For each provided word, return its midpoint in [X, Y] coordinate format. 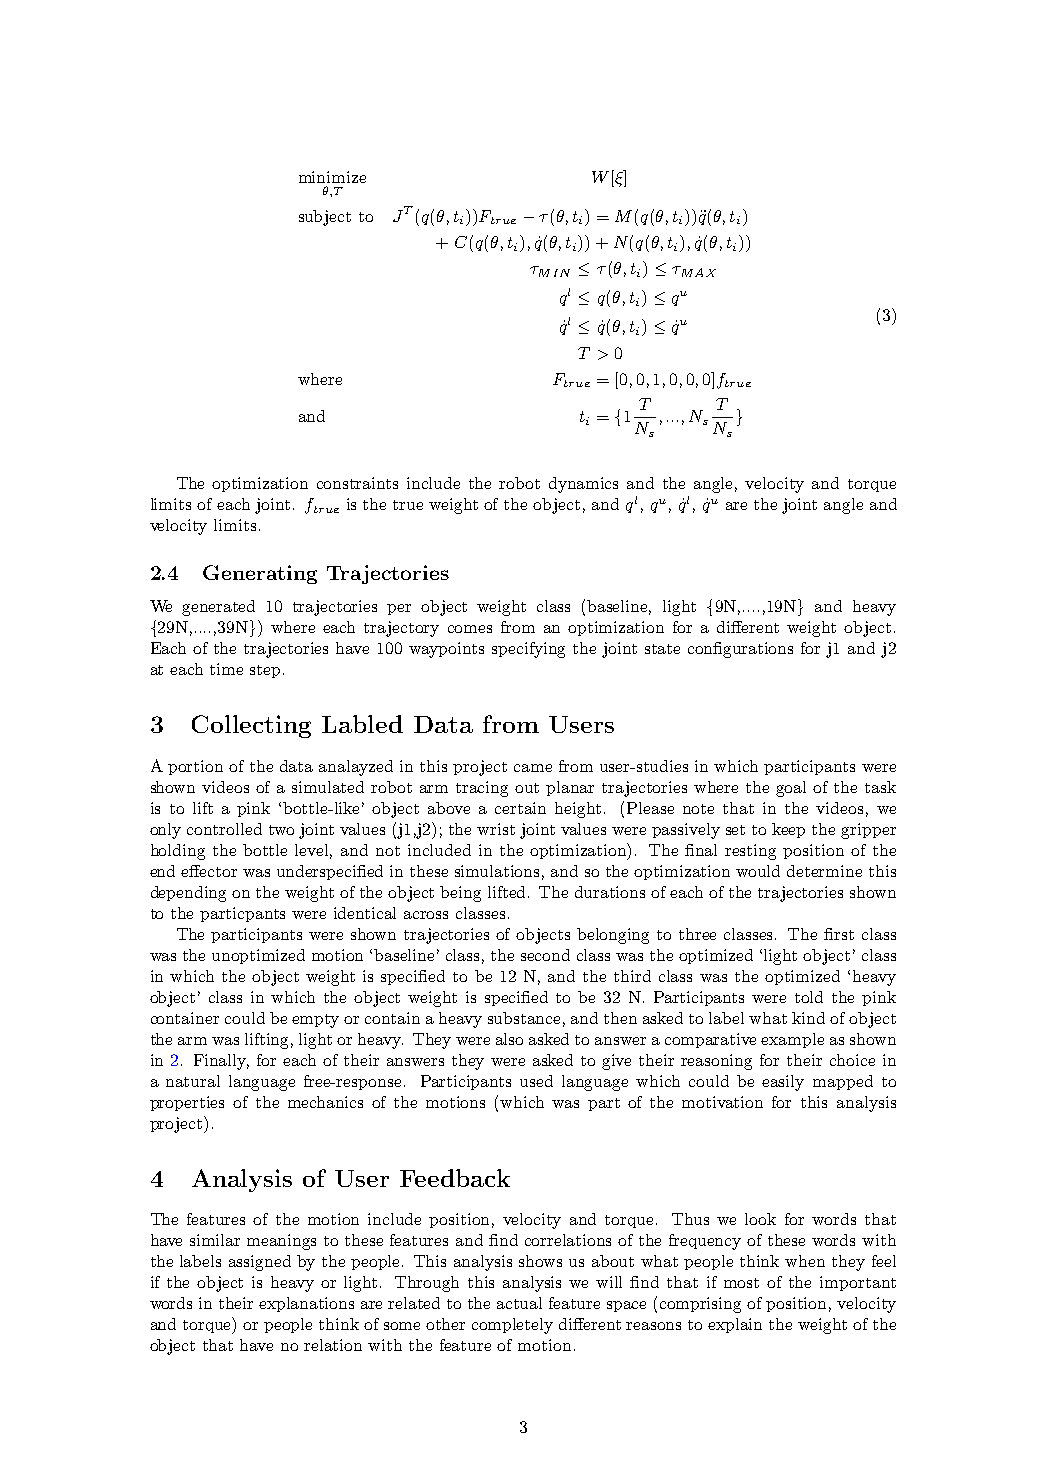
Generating [260, 574]
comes [470, 629]
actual [519, 1303]
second [545, 955]
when [805, 1261]
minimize [332, 177]
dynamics [583, 485]
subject [325, 218]
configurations [740, 650]
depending [188, 894]
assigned [260, 1263]
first [839, 934]
